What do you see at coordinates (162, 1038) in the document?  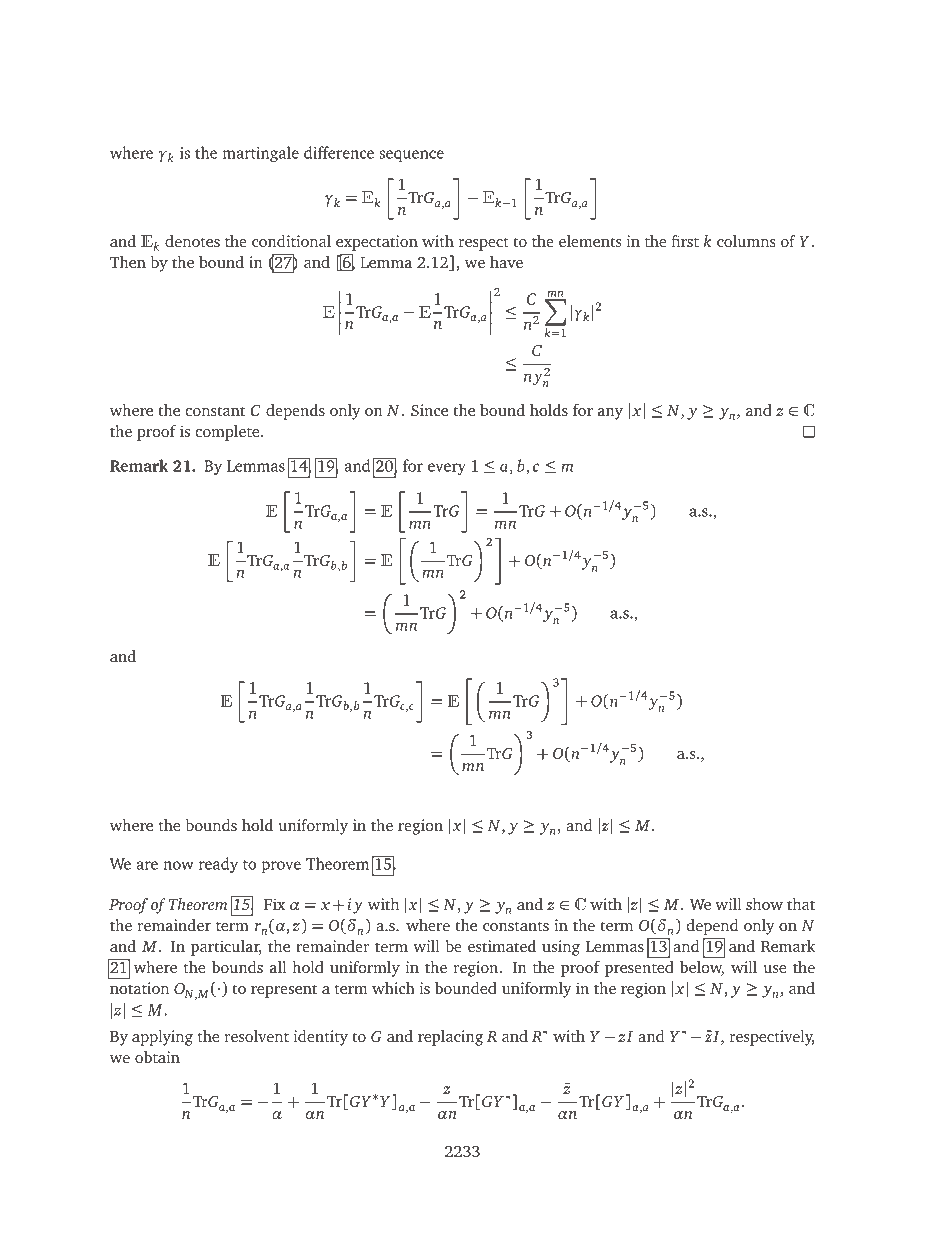 I see `applying` at bounding box center [162, 1038].
